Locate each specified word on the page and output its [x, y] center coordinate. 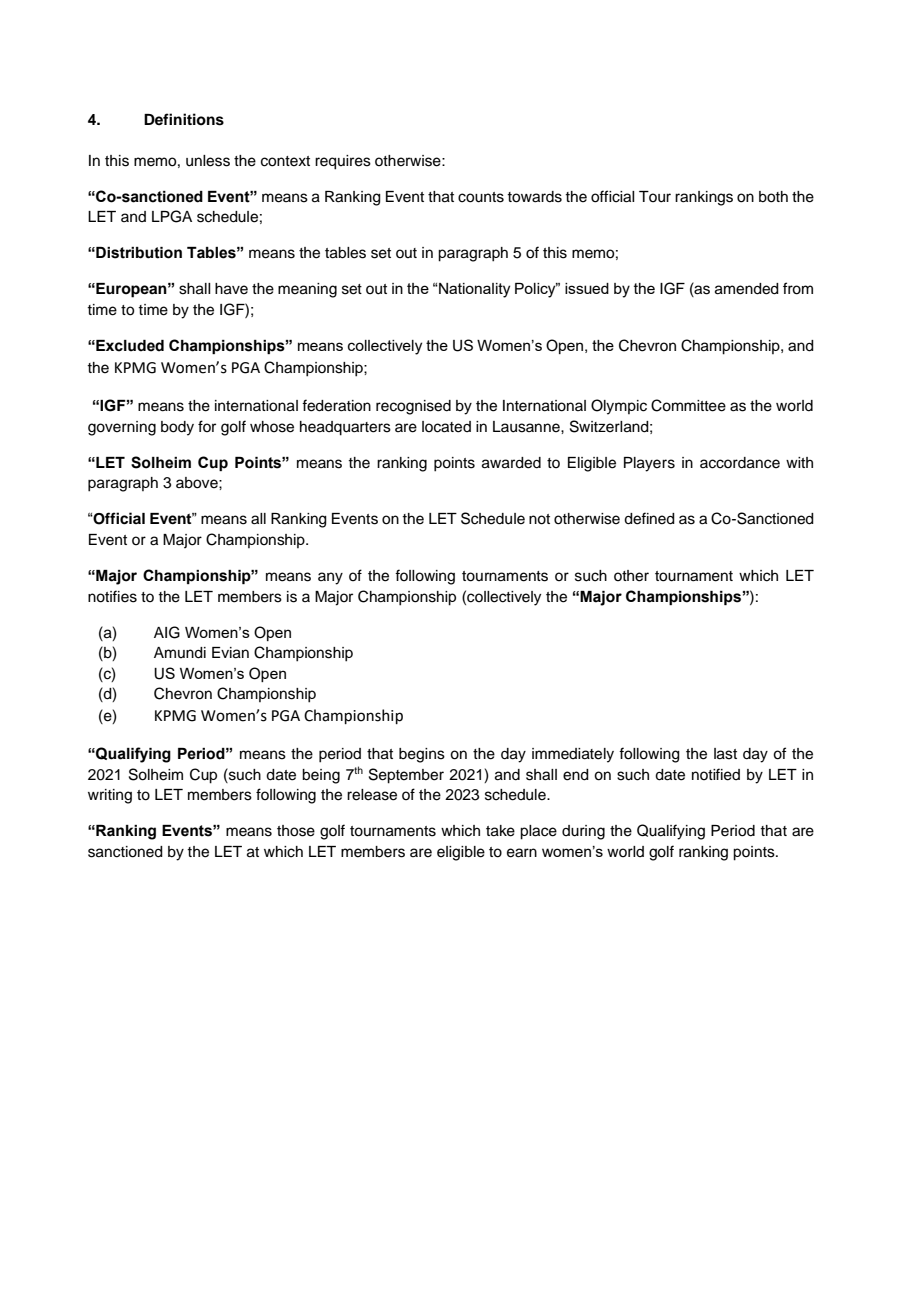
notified [716, 774]
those [296, 831]
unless [208, 161]
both [773, 197]
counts [481, 197]
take [500, 831]
